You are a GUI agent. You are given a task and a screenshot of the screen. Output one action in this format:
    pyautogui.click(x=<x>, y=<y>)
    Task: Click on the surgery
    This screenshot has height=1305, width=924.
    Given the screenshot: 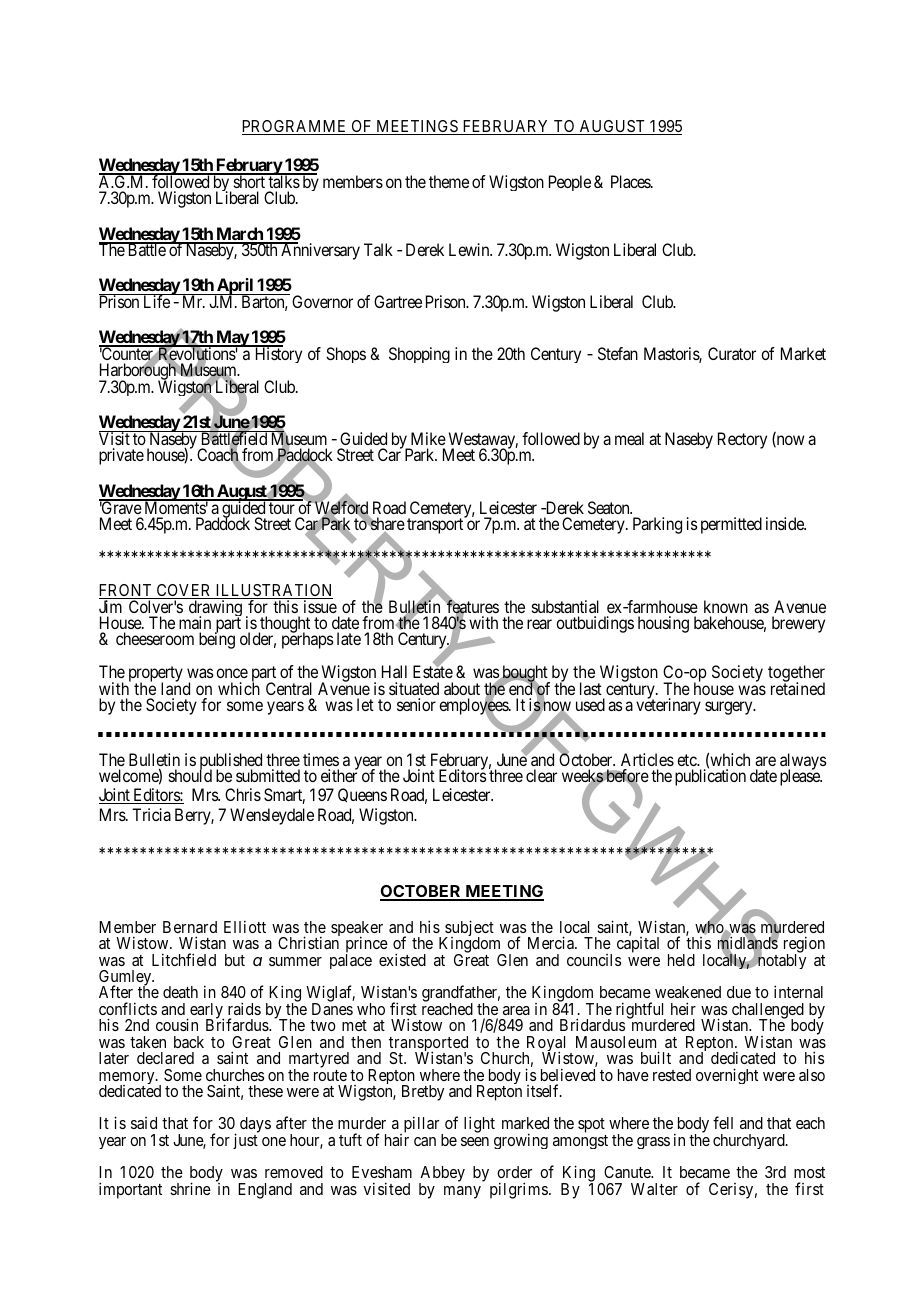 What is the action you would take?
    pyautogui.click(x=730, y=708)
